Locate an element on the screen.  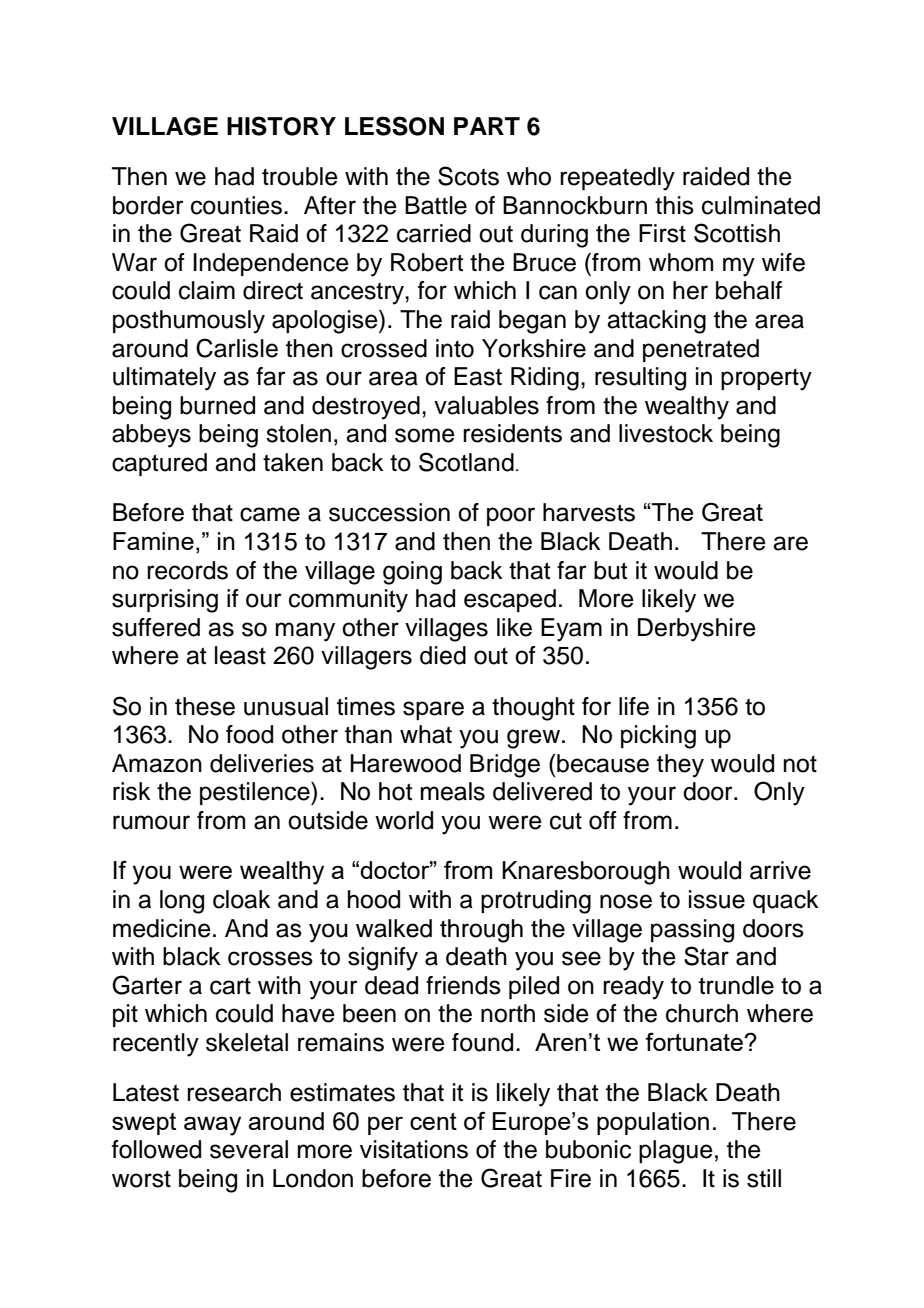
food is located at coordinates (249, 734).
